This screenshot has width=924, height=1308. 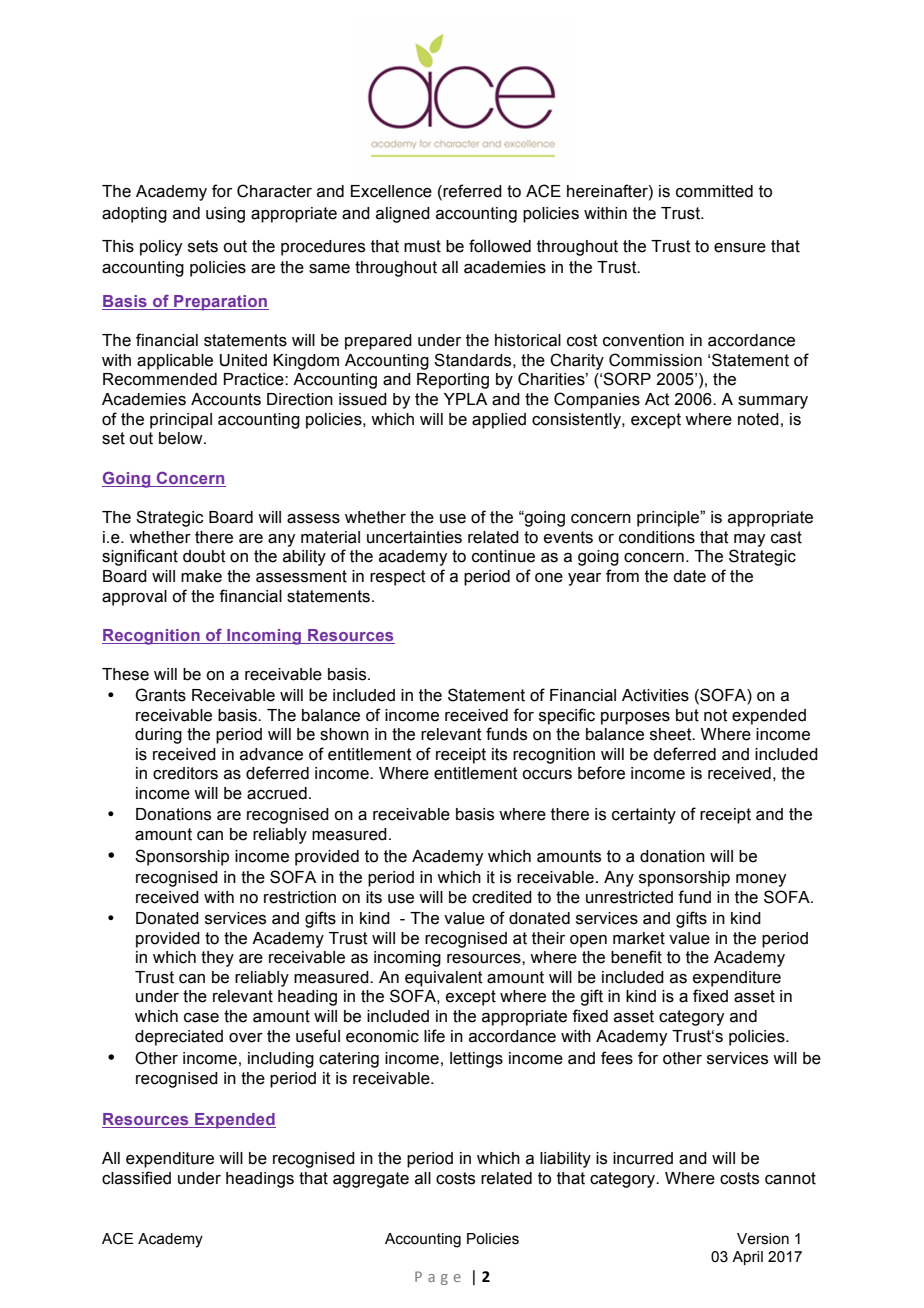 I want to click on committed, so click(x=714, y=191).
